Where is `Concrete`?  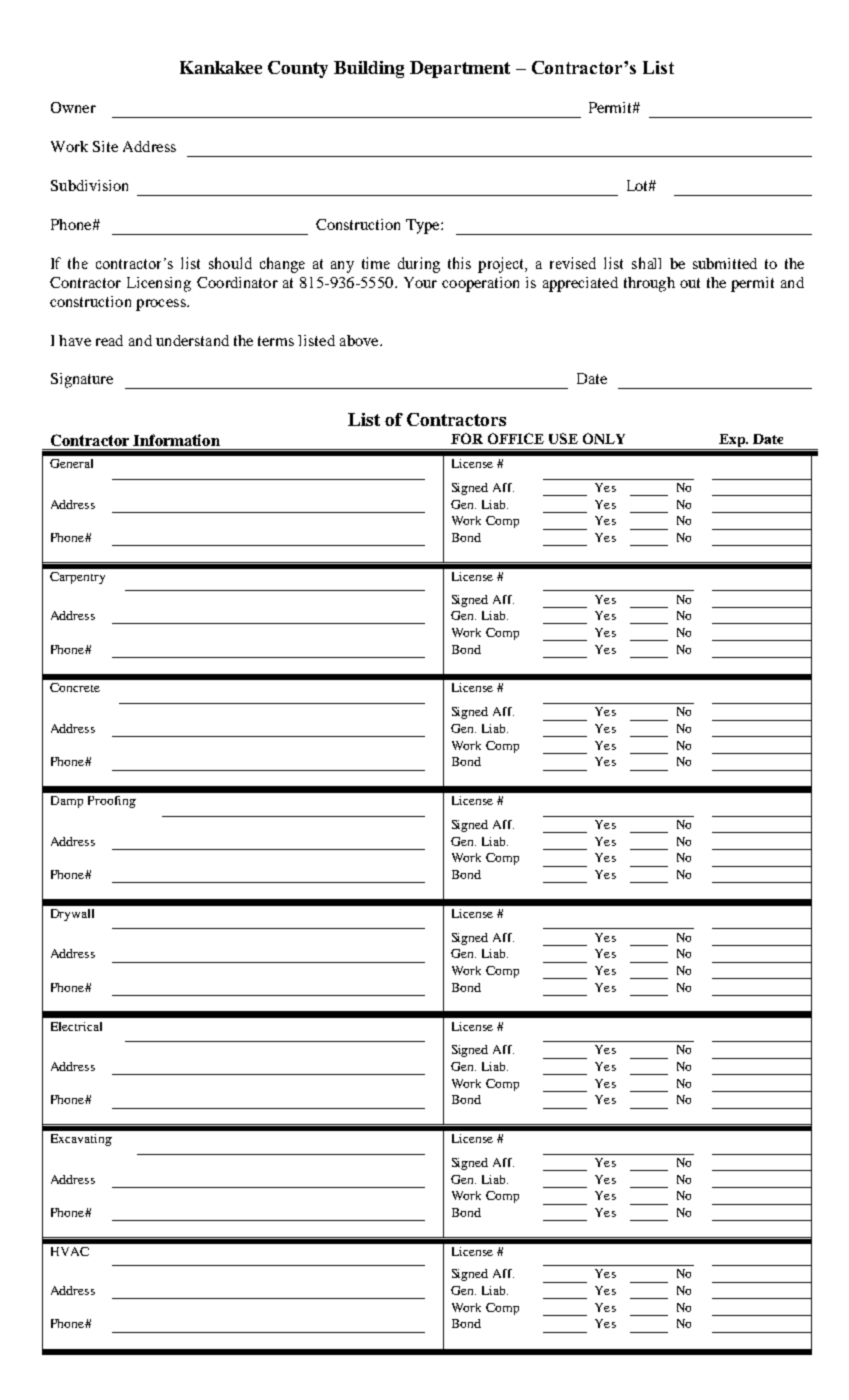
Concrete is located at coordinates (75, 687).
